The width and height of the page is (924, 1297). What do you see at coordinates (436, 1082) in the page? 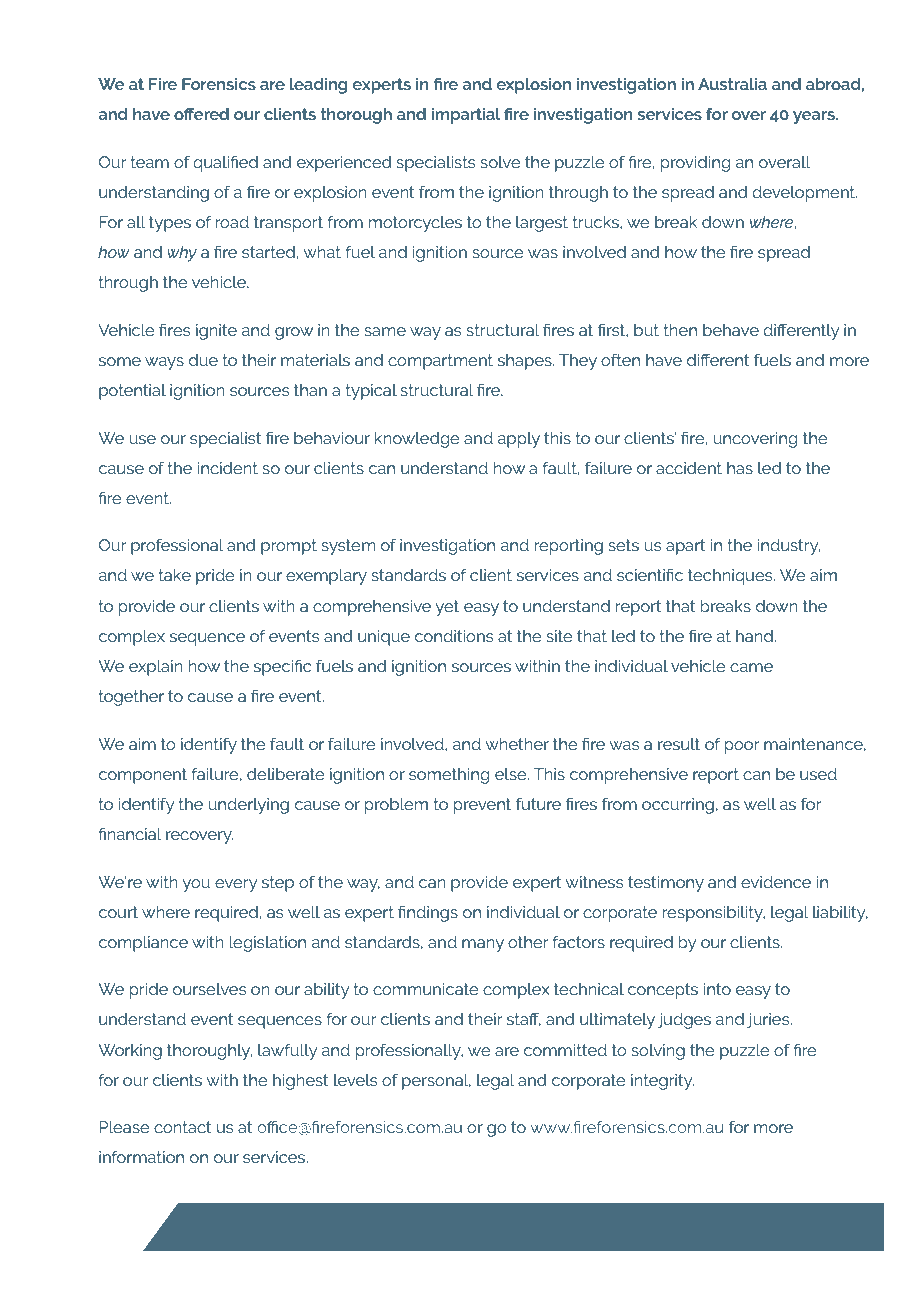
I see `personal` at bounding box center [436, 1082].
